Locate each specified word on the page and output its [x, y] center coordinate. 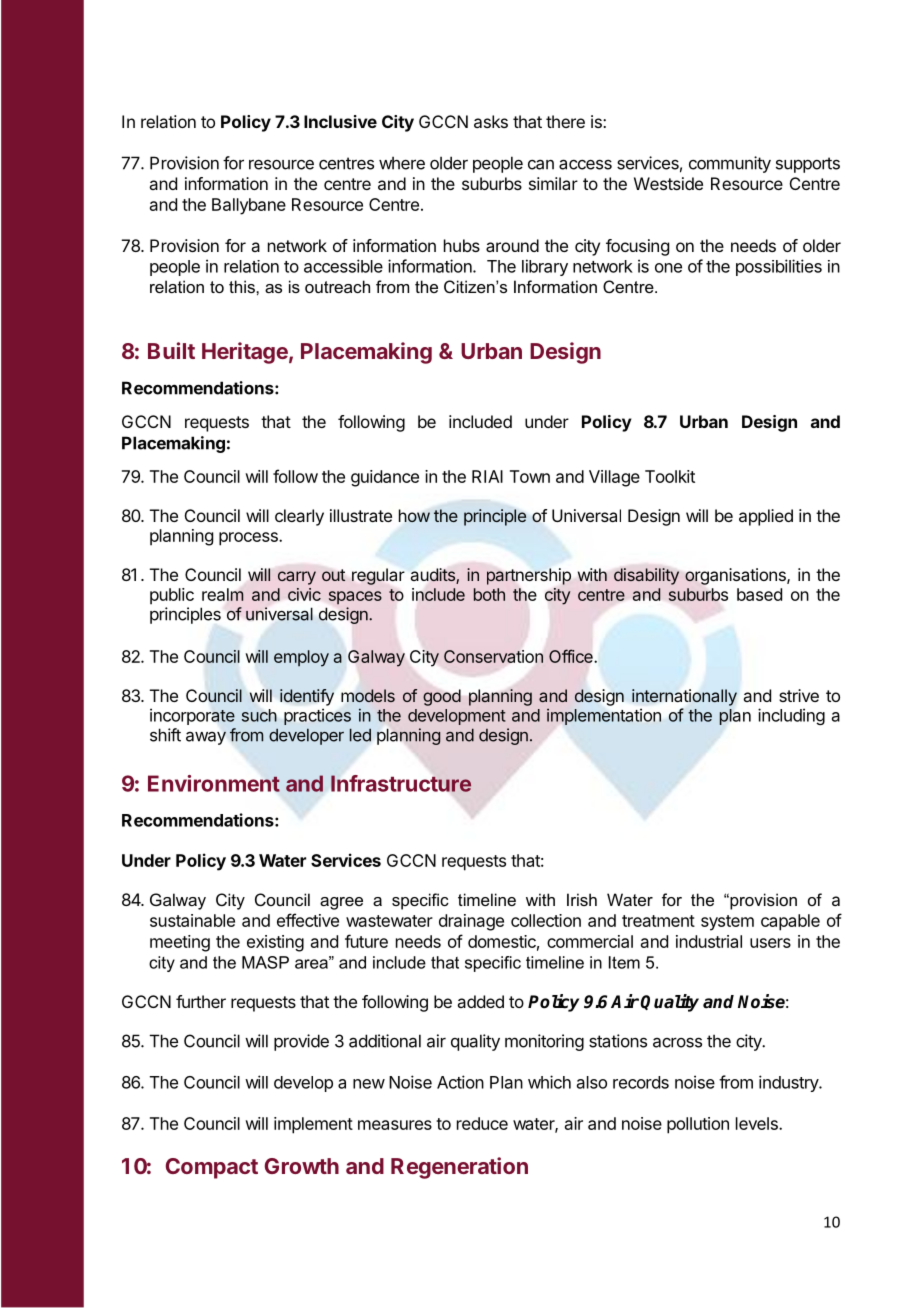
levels [758, 1123]
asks [491, 121]
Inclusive [340, 121]
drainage [471, 922]
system [727, 923]
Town [530, 476]
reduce [482, 1123]
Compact [212, 1168]
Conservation [493, 656]
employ [301, 658]
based [759, 594]
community [730, 164]
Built [171, 350]
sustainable [192, 920]
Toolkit [670, 476]
